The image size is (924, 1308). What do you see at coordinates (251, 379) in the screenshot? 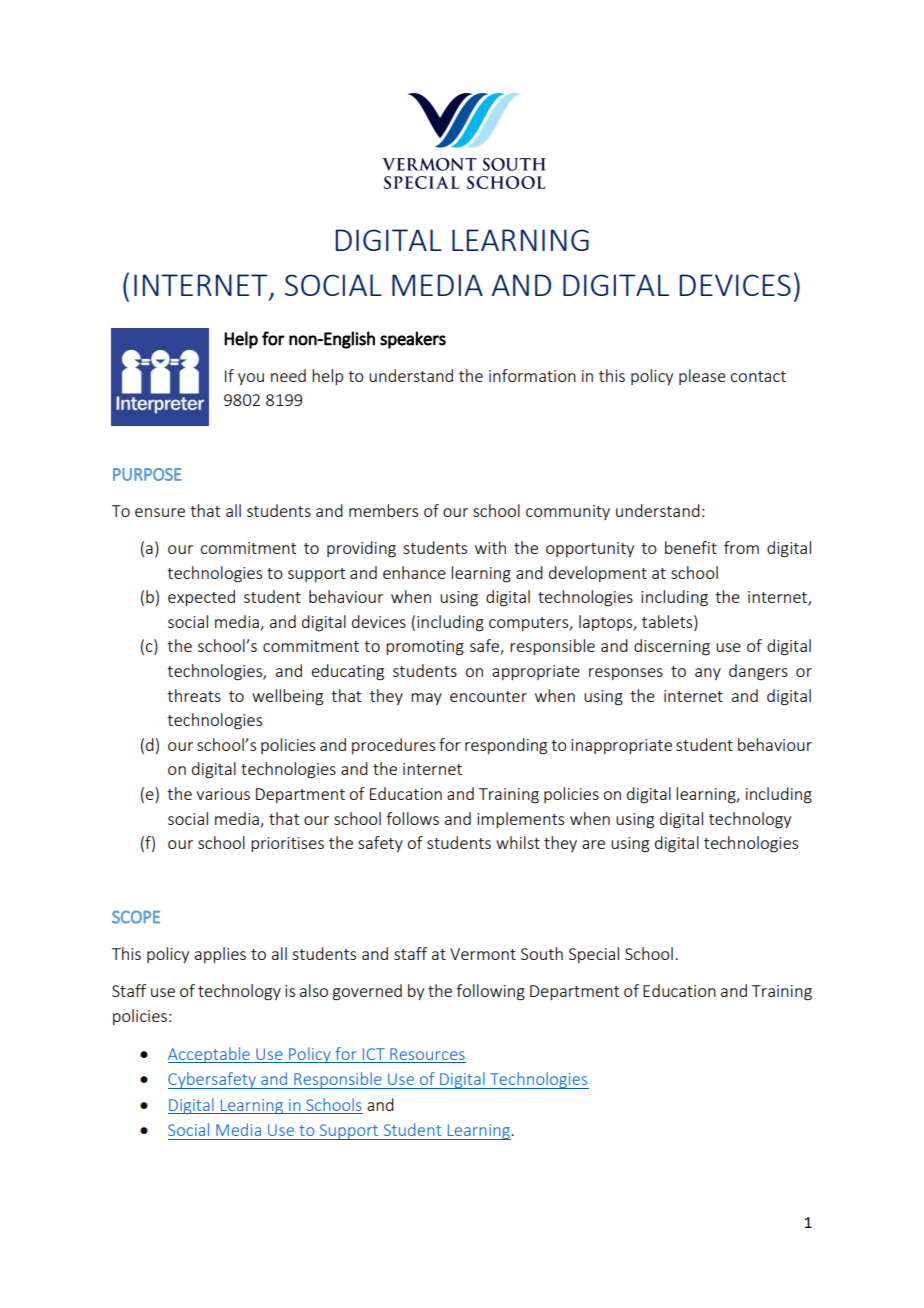
I see `you` at bounding box center [251, 379].
